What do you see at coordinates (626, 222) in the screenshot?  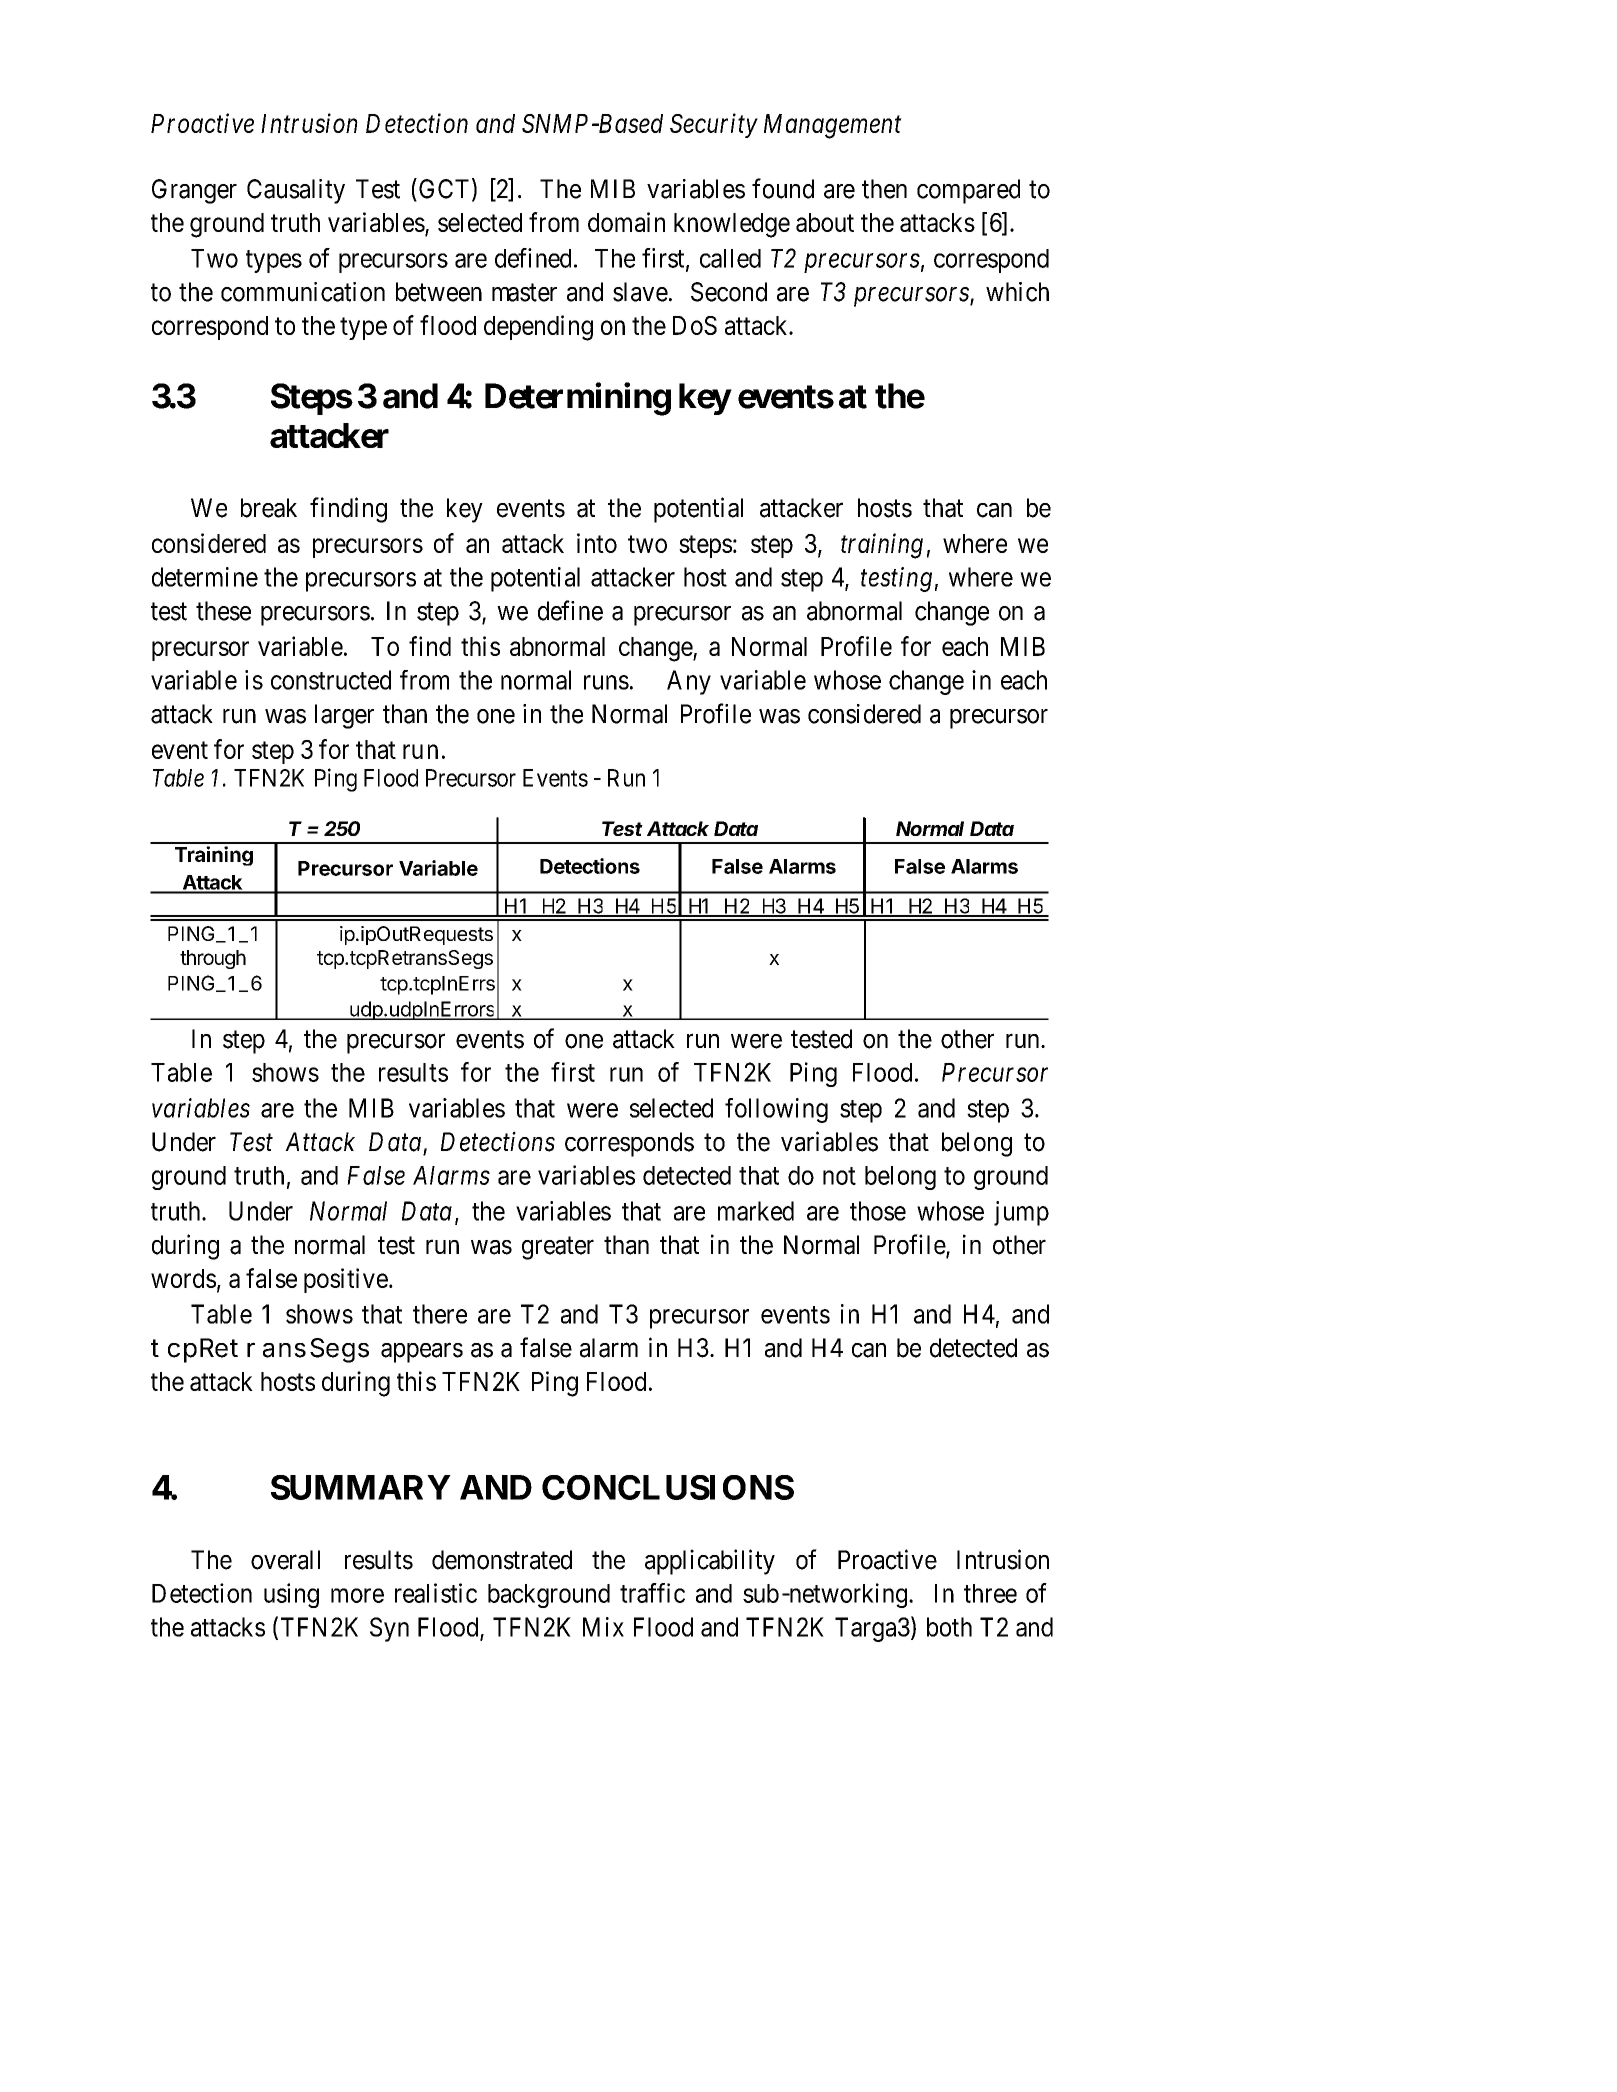 I see `domain` at bounding box center [626, 222].
